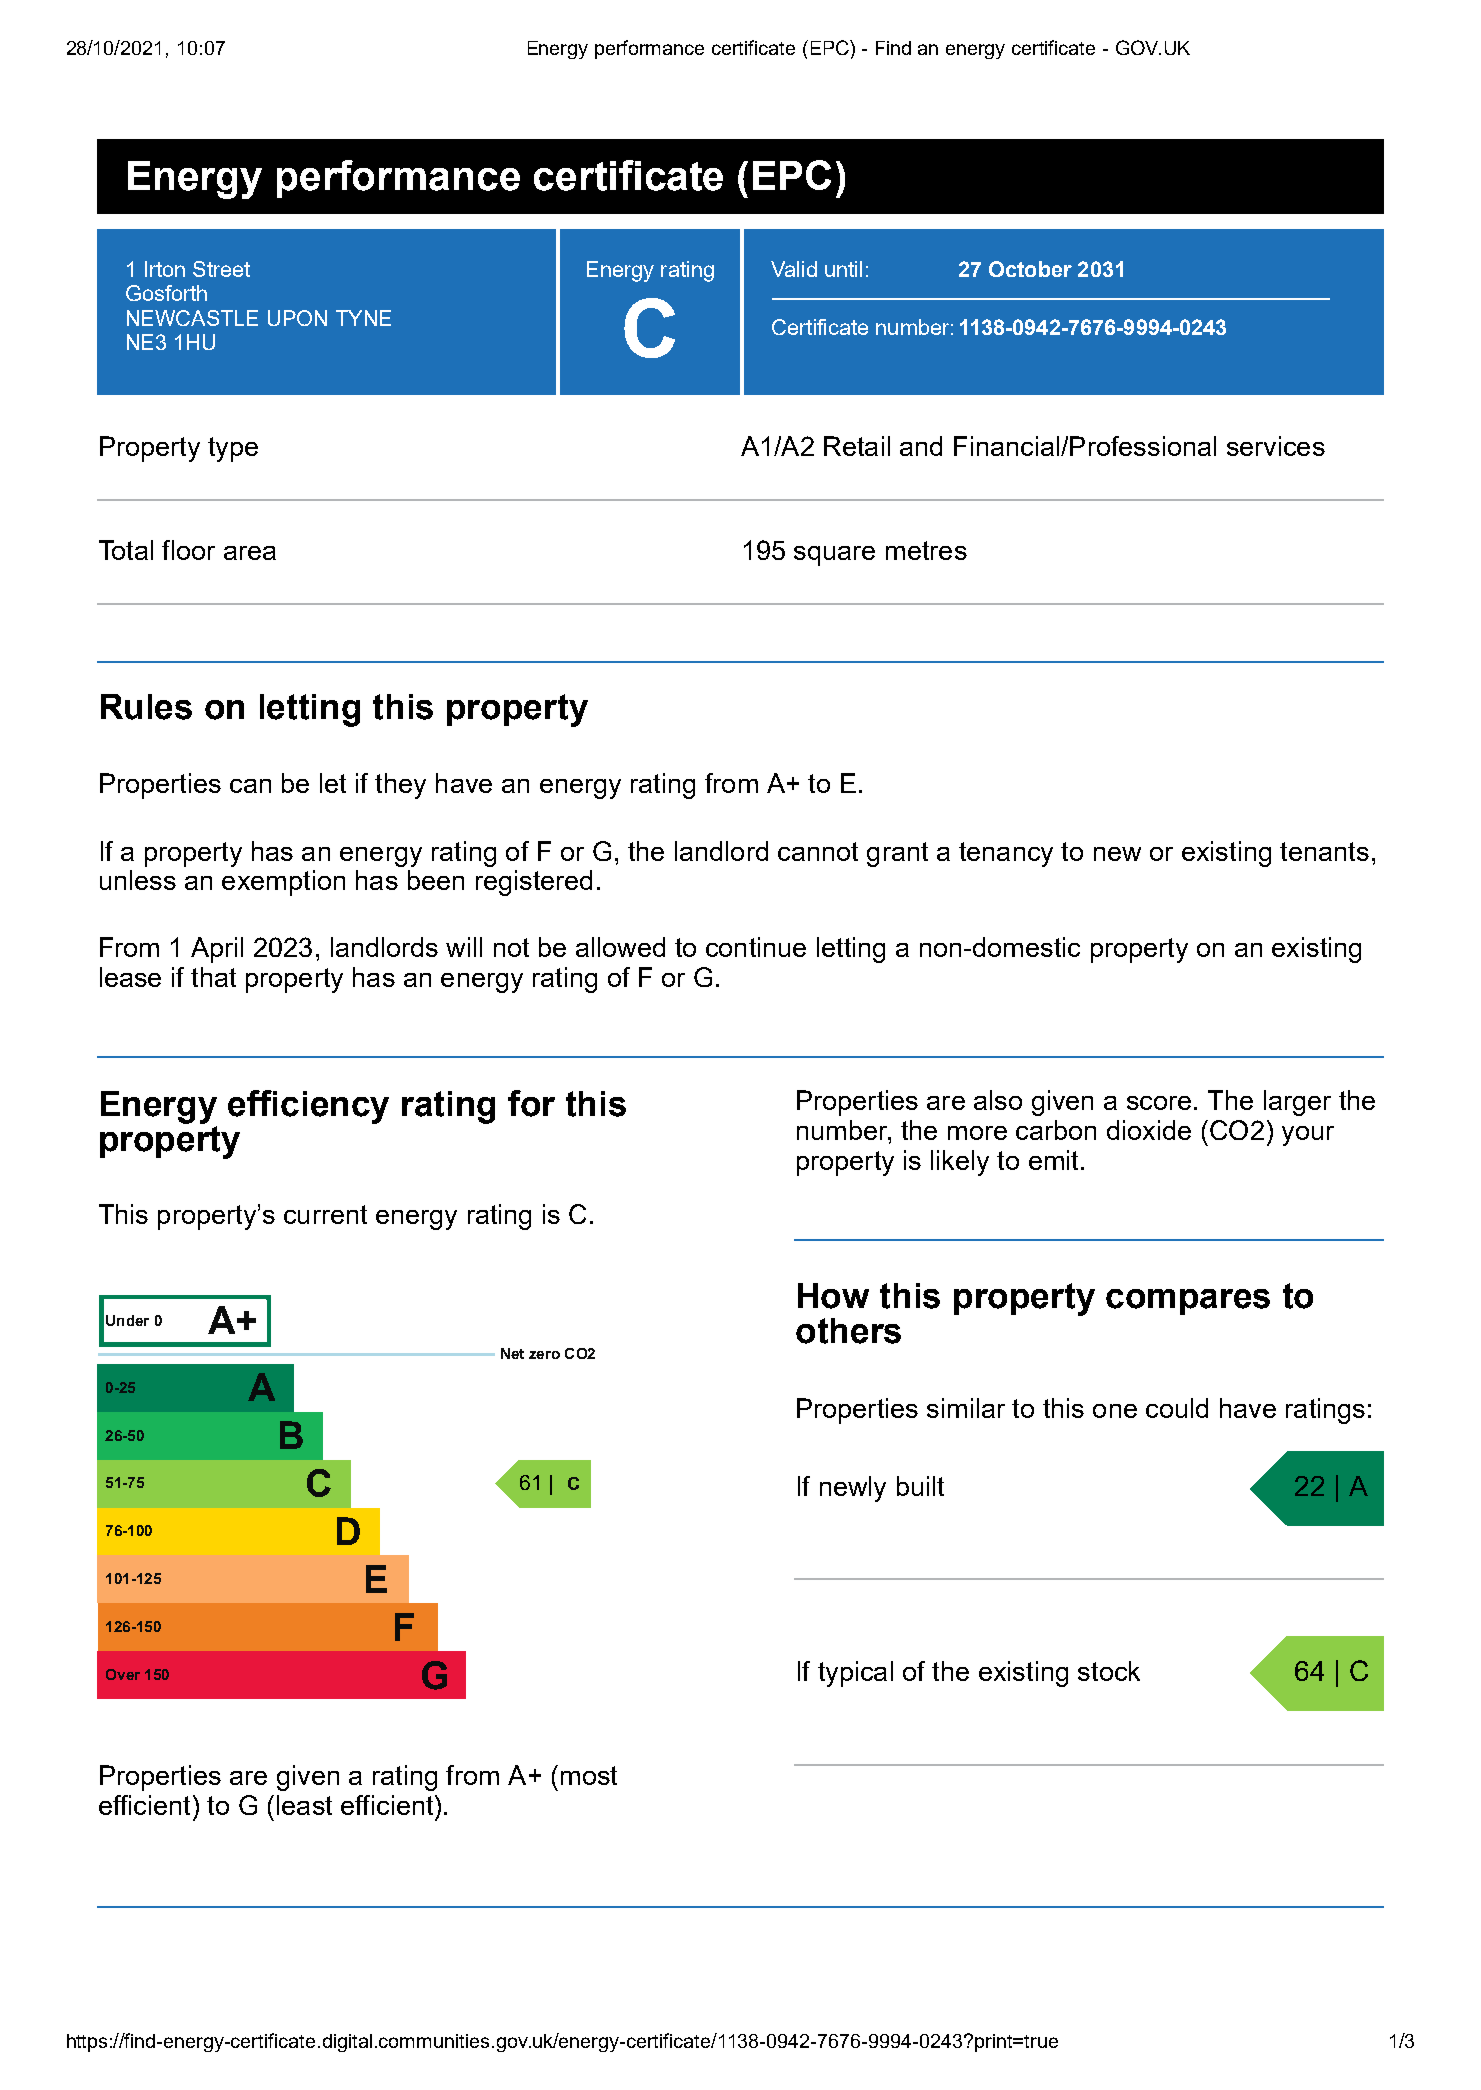  I want to click on How, so click(833, 1296).
